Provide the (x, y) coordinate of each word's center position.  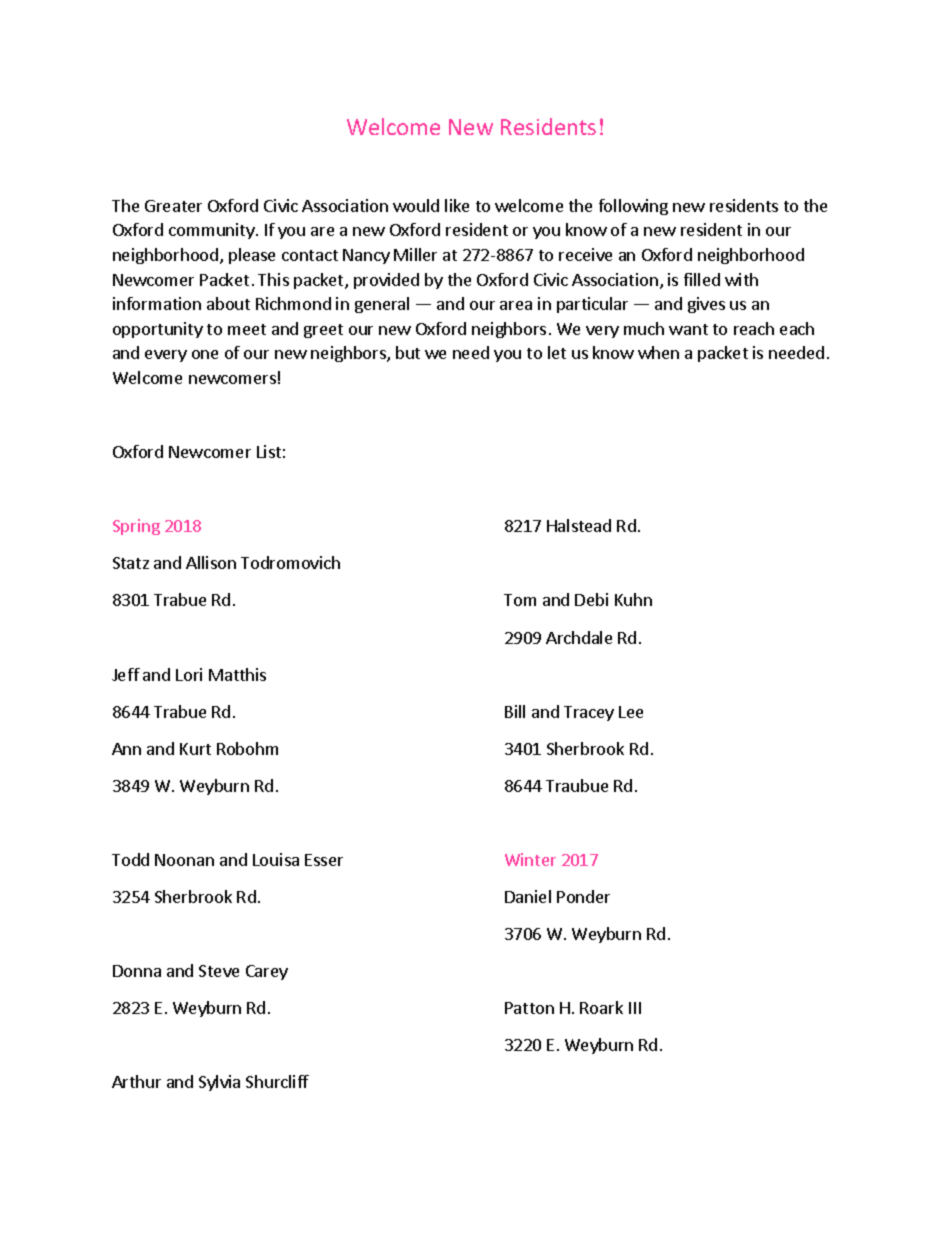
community (213, 231)
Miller (415, 254)
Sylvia (219, 1083)
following (633, 207)
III (635, 1008)
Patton (529, 1008)
